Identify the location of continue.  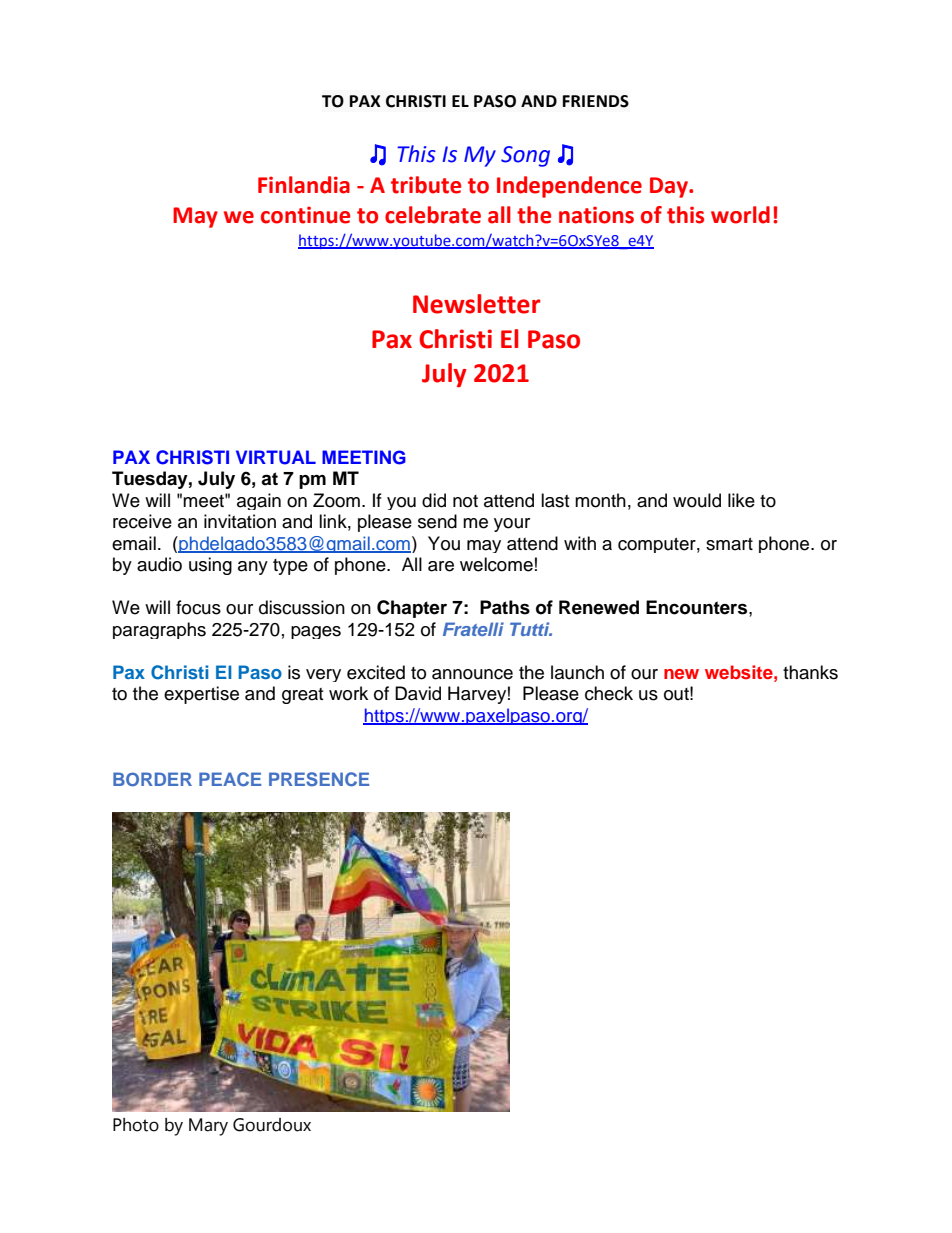
(305, 215).
